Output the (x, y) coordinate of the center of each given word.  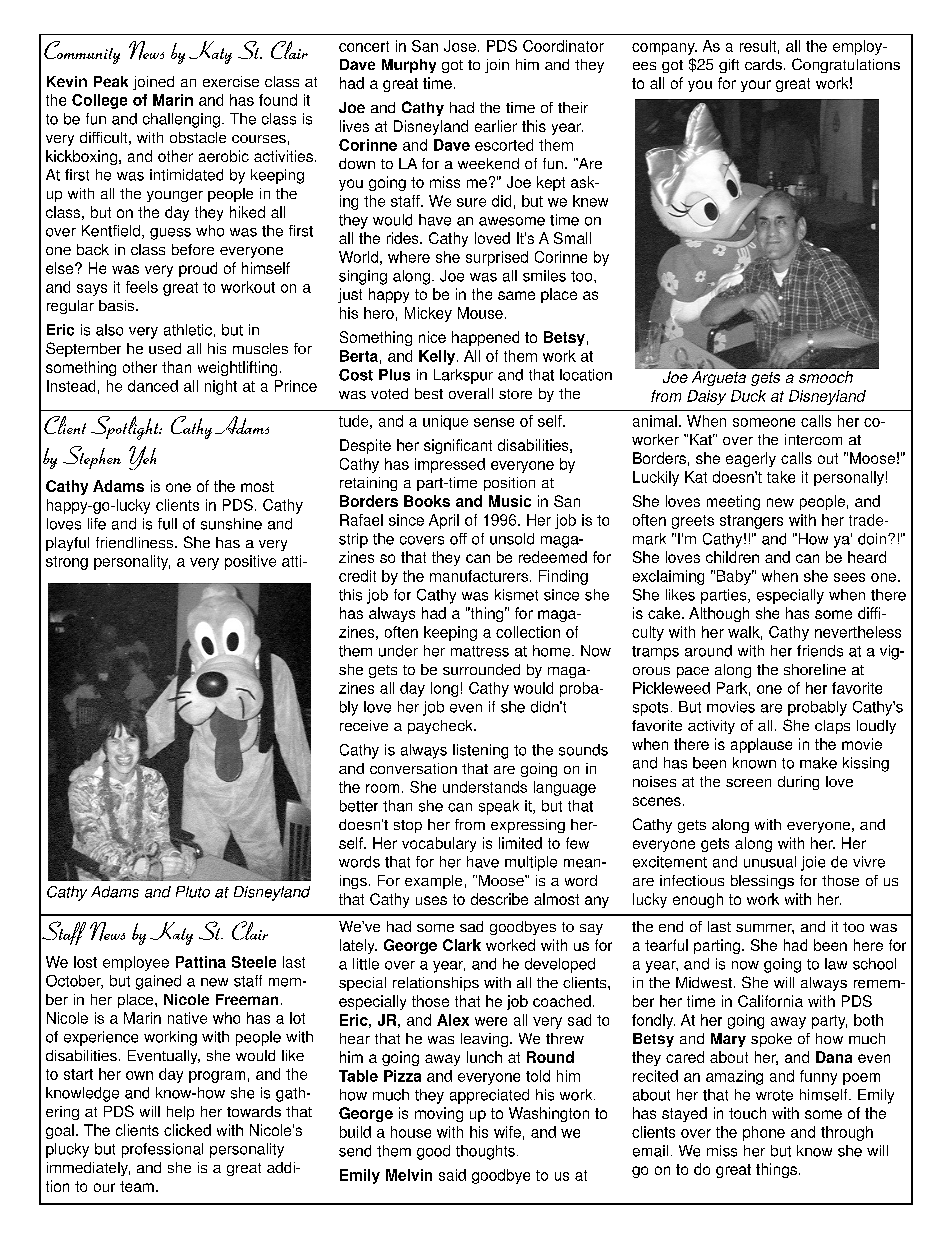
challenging (181, 120)
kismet (516, 595)
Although (719, 614)
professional (162, 1150)
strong (67, 563)
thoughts (485, 1152)
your (756, 86)
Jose (460, 46)
